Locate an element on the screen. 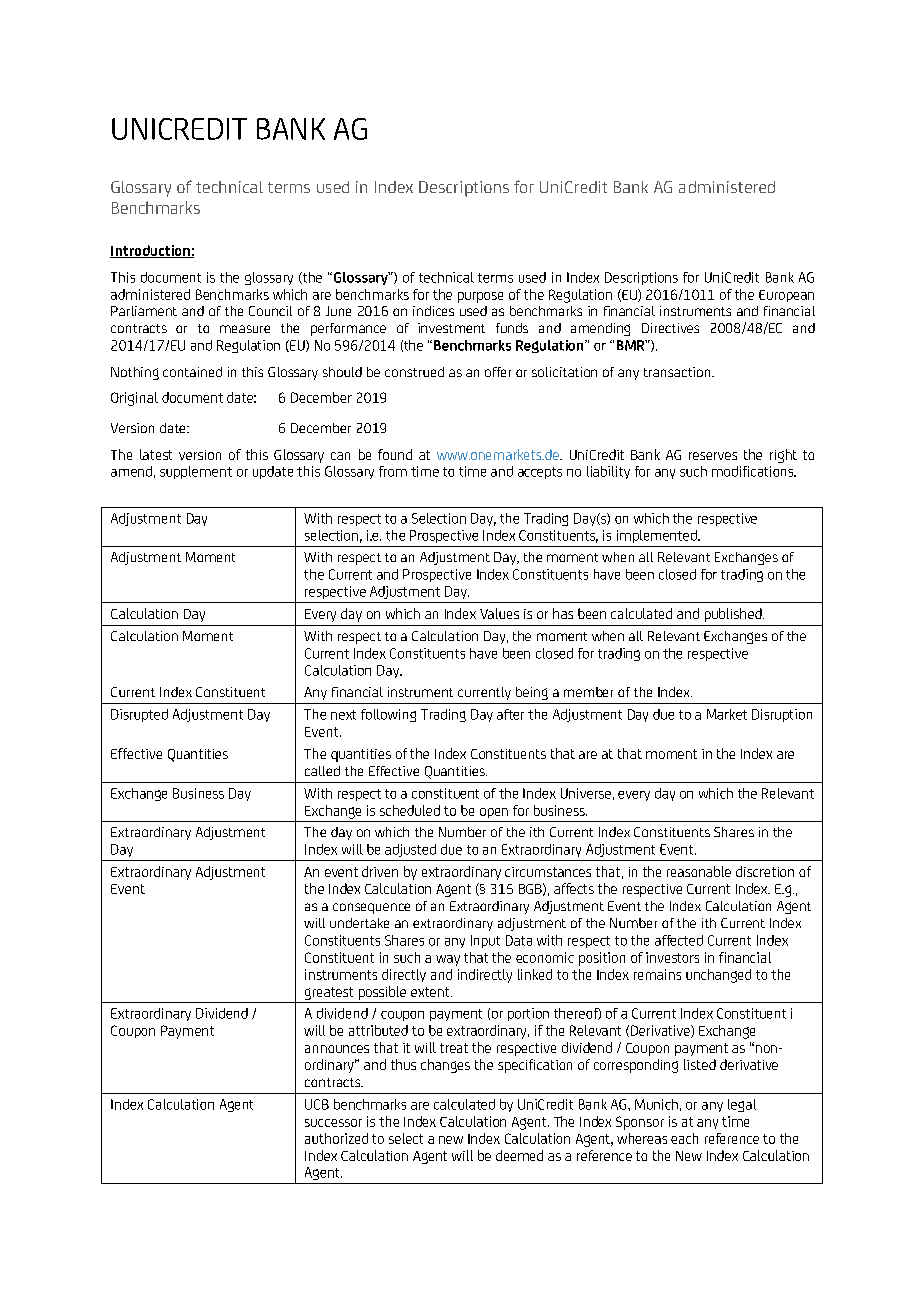 The height and width of the screenshot is (1308, 924). undertake is located at coordinates (359, 923).
